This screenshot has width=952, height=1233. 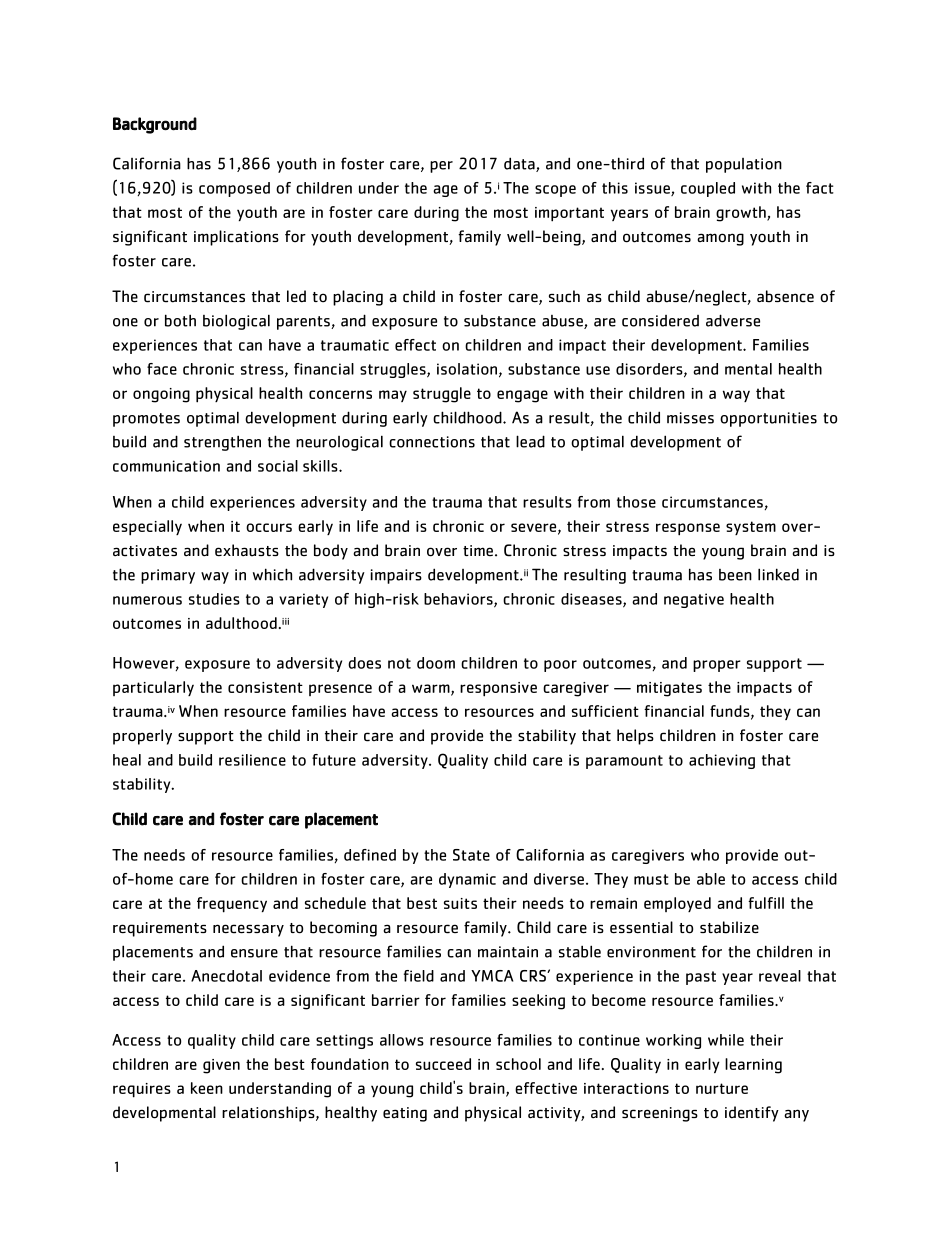 What do you see at coordinates (520, 164) in the screenshot?
I see `data` at bounding box center [520, 164].
